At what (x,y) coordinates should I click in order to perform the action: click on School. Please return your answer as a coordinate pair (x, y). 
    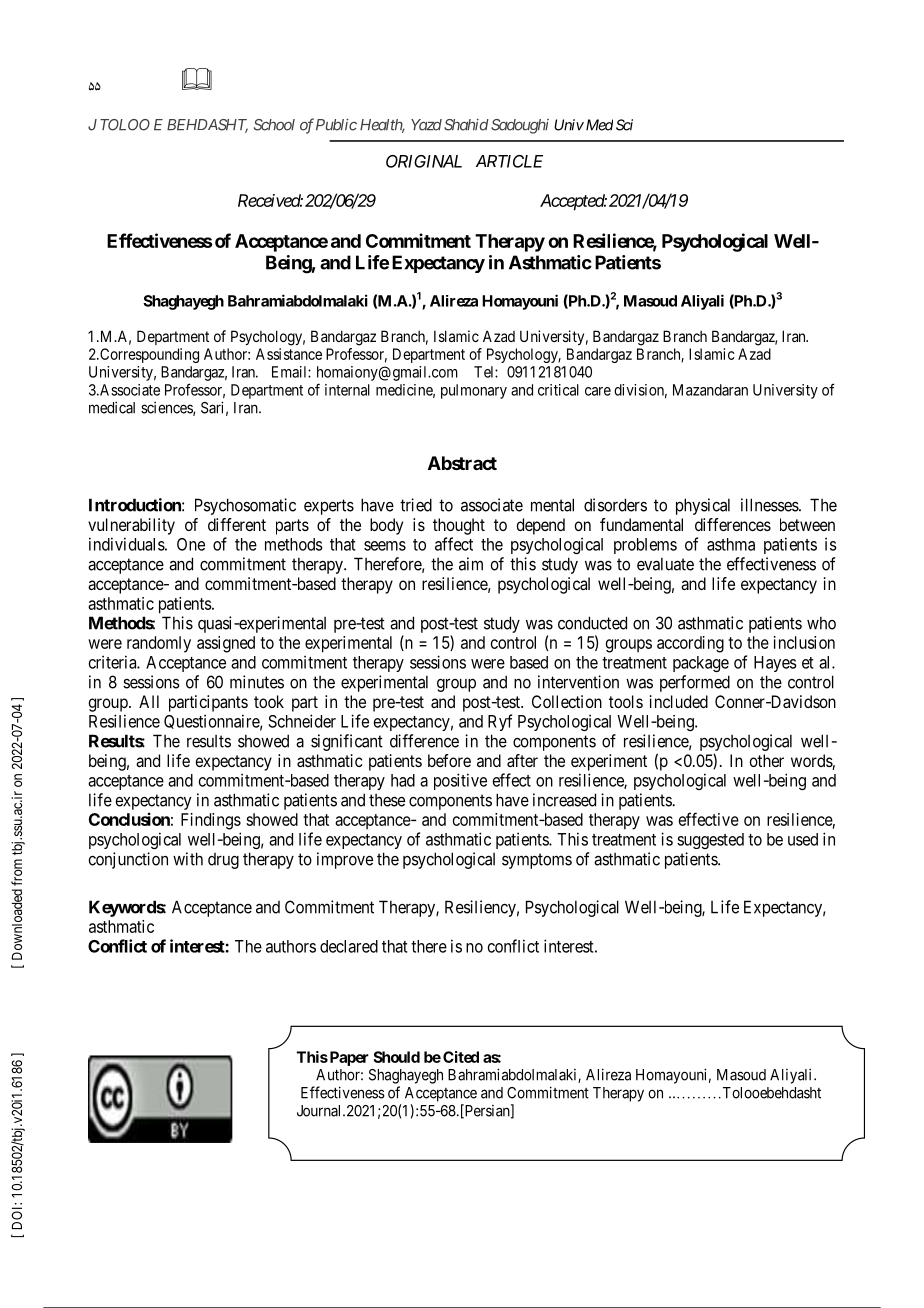
    Looking at the image, I should click on (274, 125).
